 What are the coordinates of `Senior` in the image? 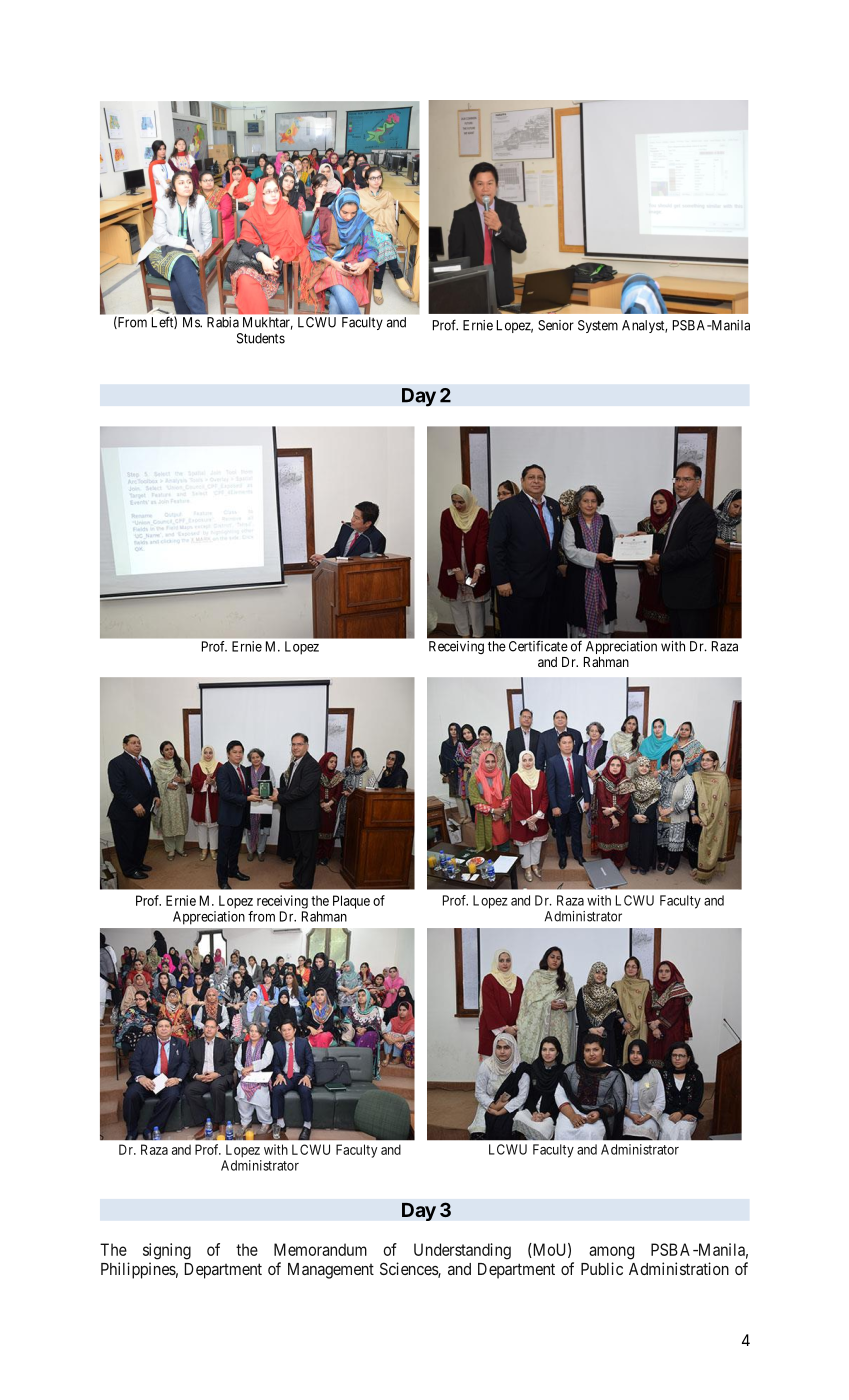 It's located at (556, 325).
